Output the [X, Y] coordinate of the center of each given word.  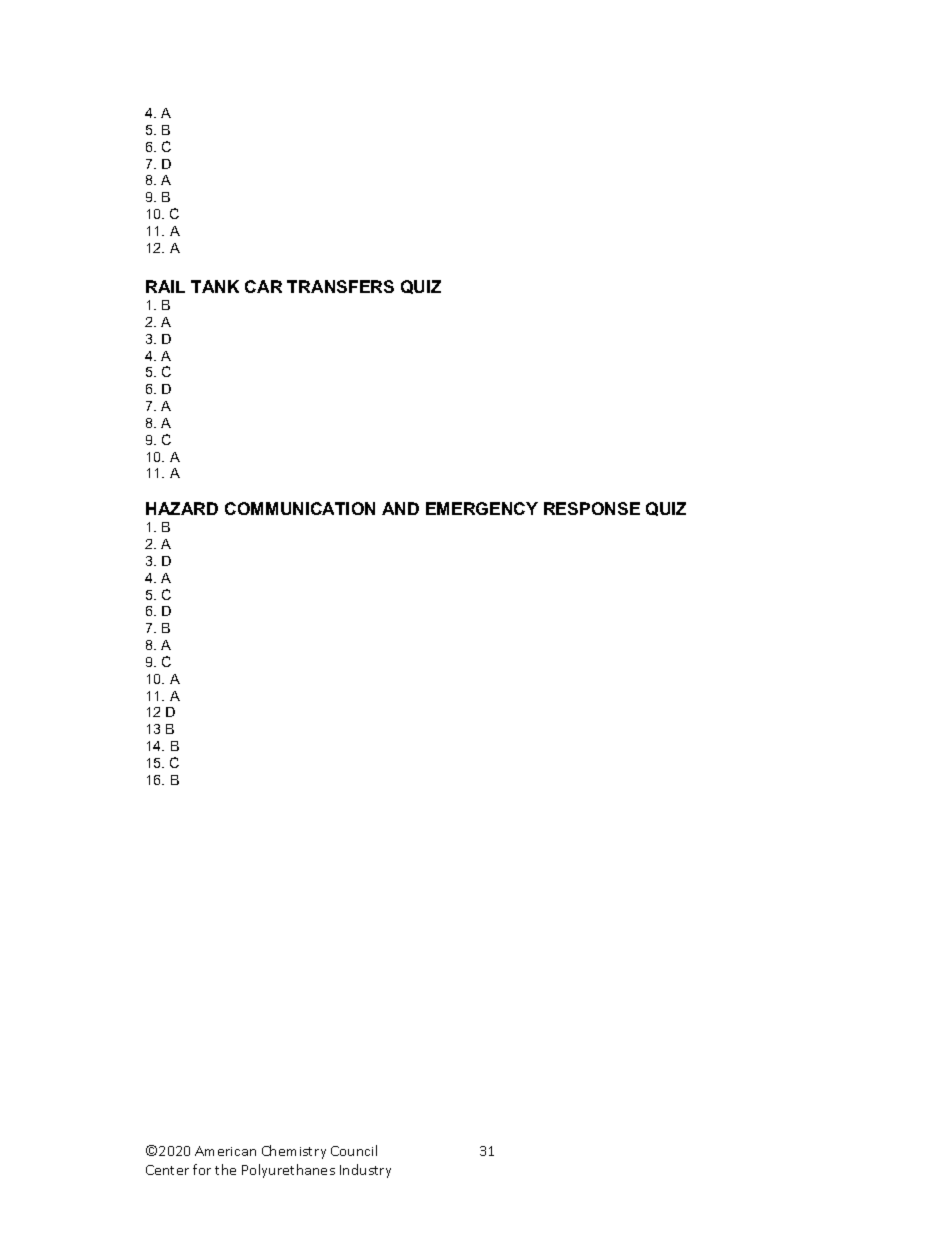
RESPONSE [592, 508]
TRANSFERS [340, 286]
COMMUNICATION [300, 508]
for [202, 1169]
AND [400, 508]
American [225, 1151]
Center [167, 1170]
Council [354, 1150]
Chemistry [294, 1152]
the [225, 1169]
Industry [365, 1171]
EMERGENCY [482, 508]
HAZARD [182, 508]
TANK [215, 286]
